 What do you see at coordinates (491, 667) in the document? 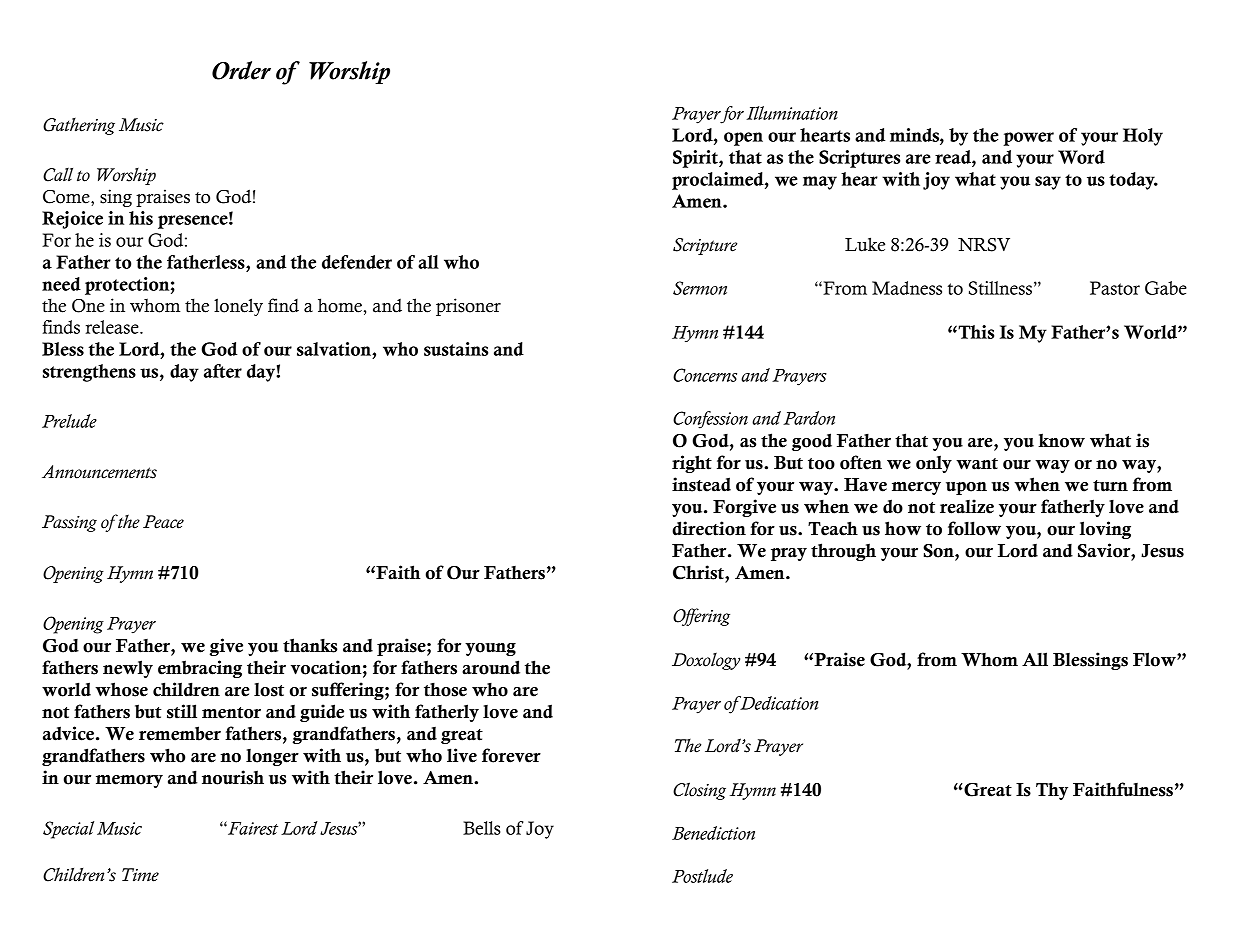
I see `around` at bounding box center [491, 667].
